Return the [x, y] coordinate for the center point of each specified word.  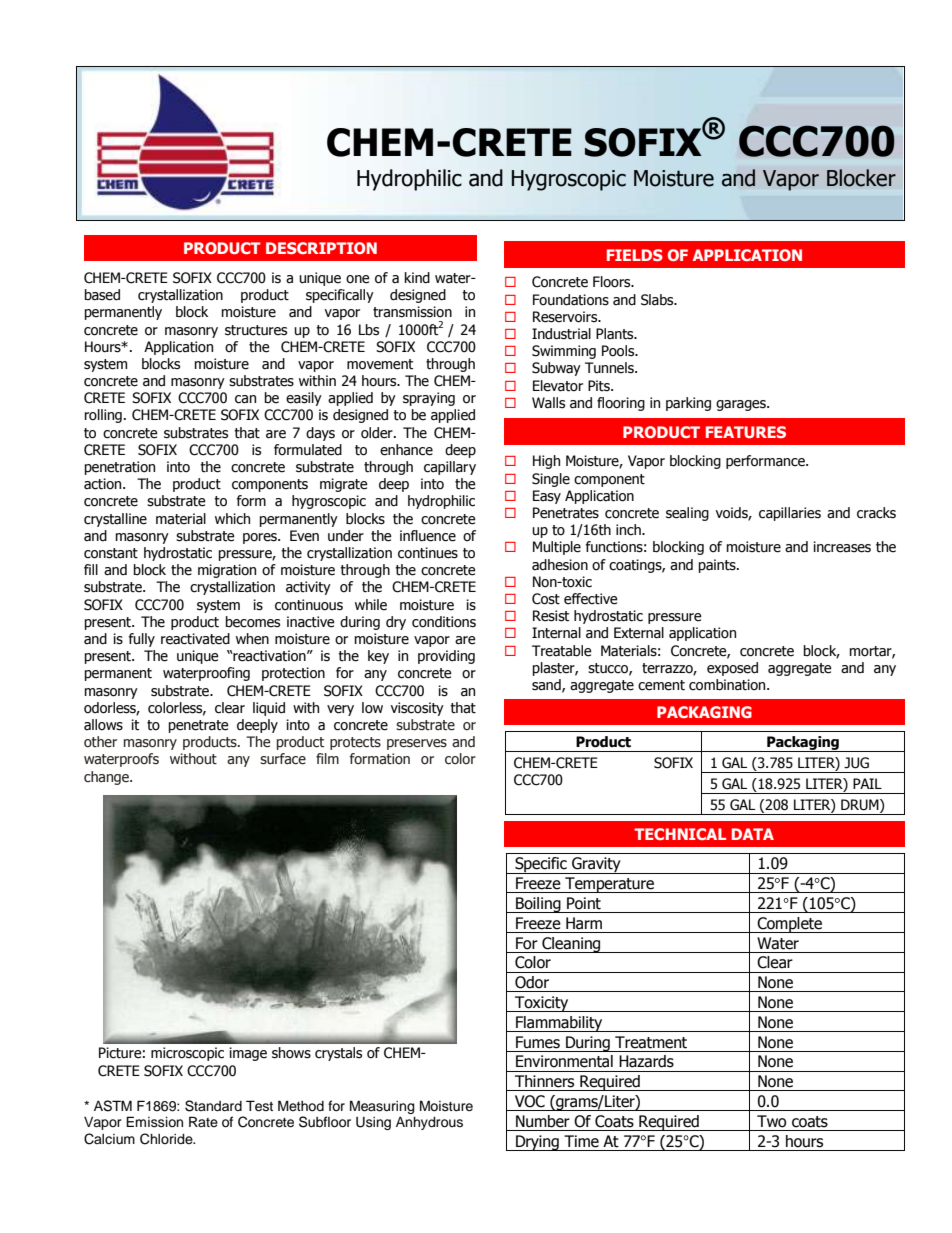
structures [256, 330]
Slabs [658, 300]
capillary [450, 468]
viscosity [417, 709]
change [107, 778]
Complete [789, 925]
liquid [269, 709]
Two [771, 1121]
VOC [530, 1101]
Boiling [538, 905]
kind [417, 278]
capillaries [790, 514]
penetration [120, 468]
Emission [154, 1122]
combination [728, 685]
